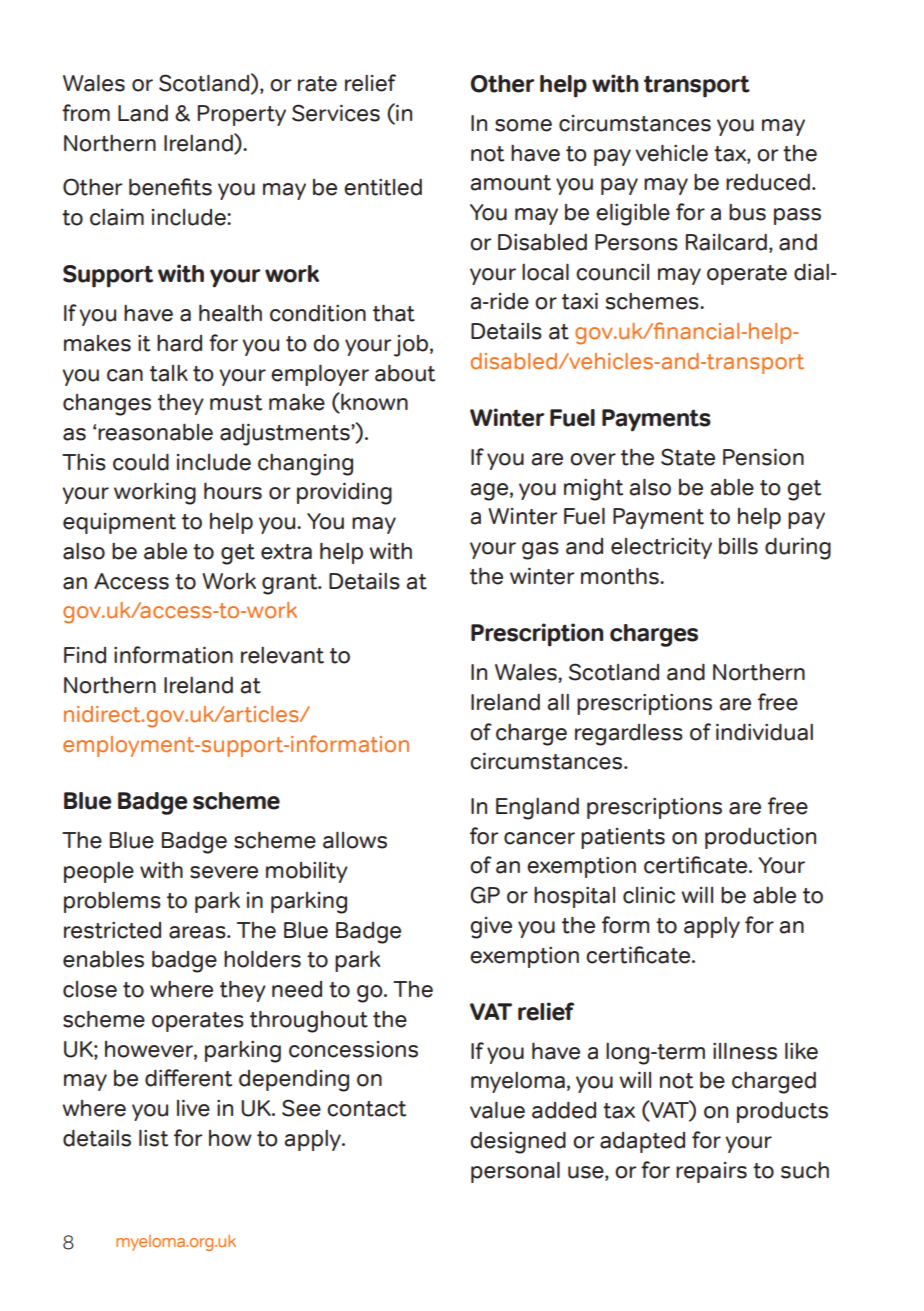 This page has width=924, height=1311. I want to click on Find, so click(85, 655).
